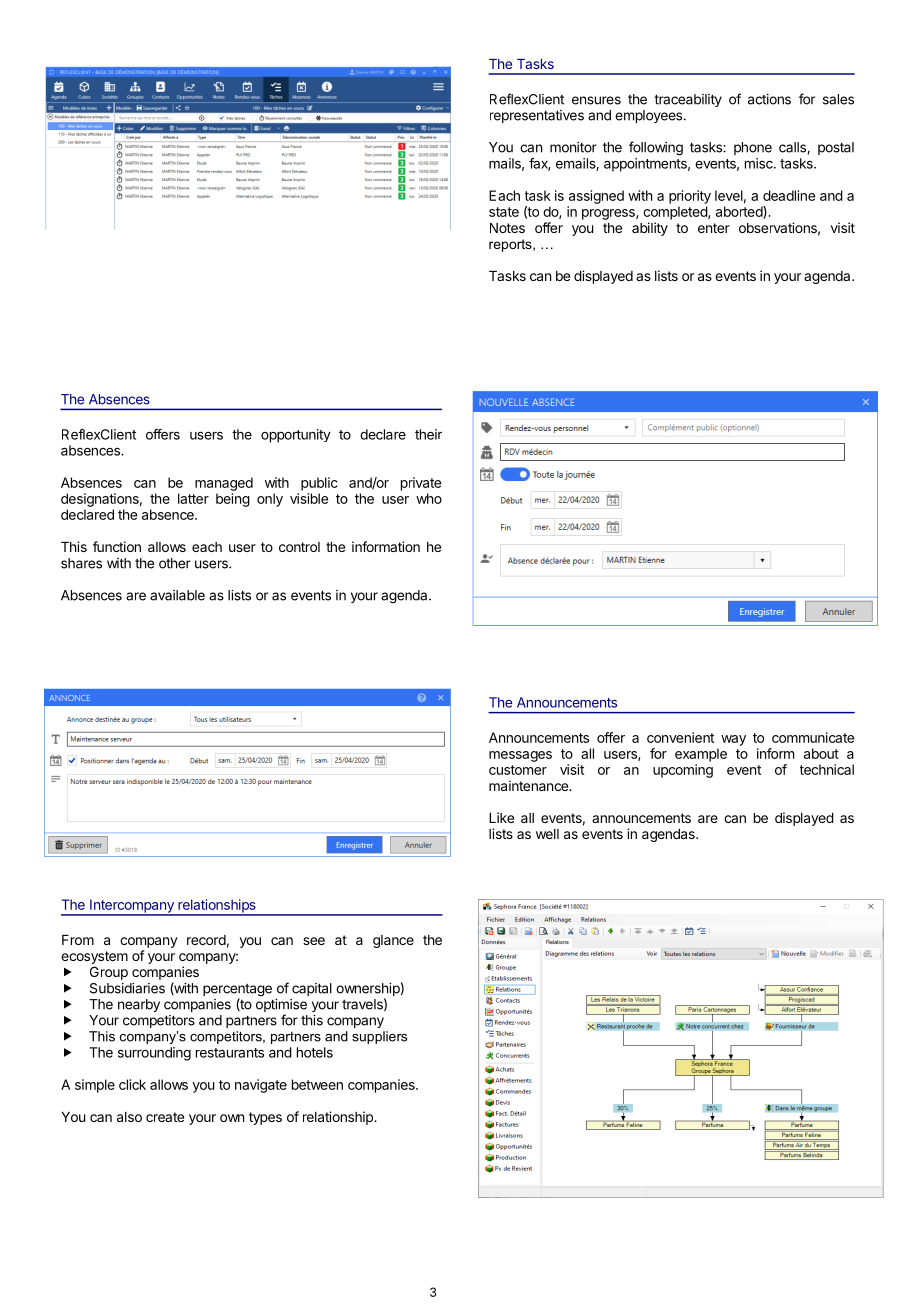 This screenshot has width=924, height=1308. What do you see at coordinates (753, 148) in the screenshot?
I see `phone` at bounding box center [753, 148].
